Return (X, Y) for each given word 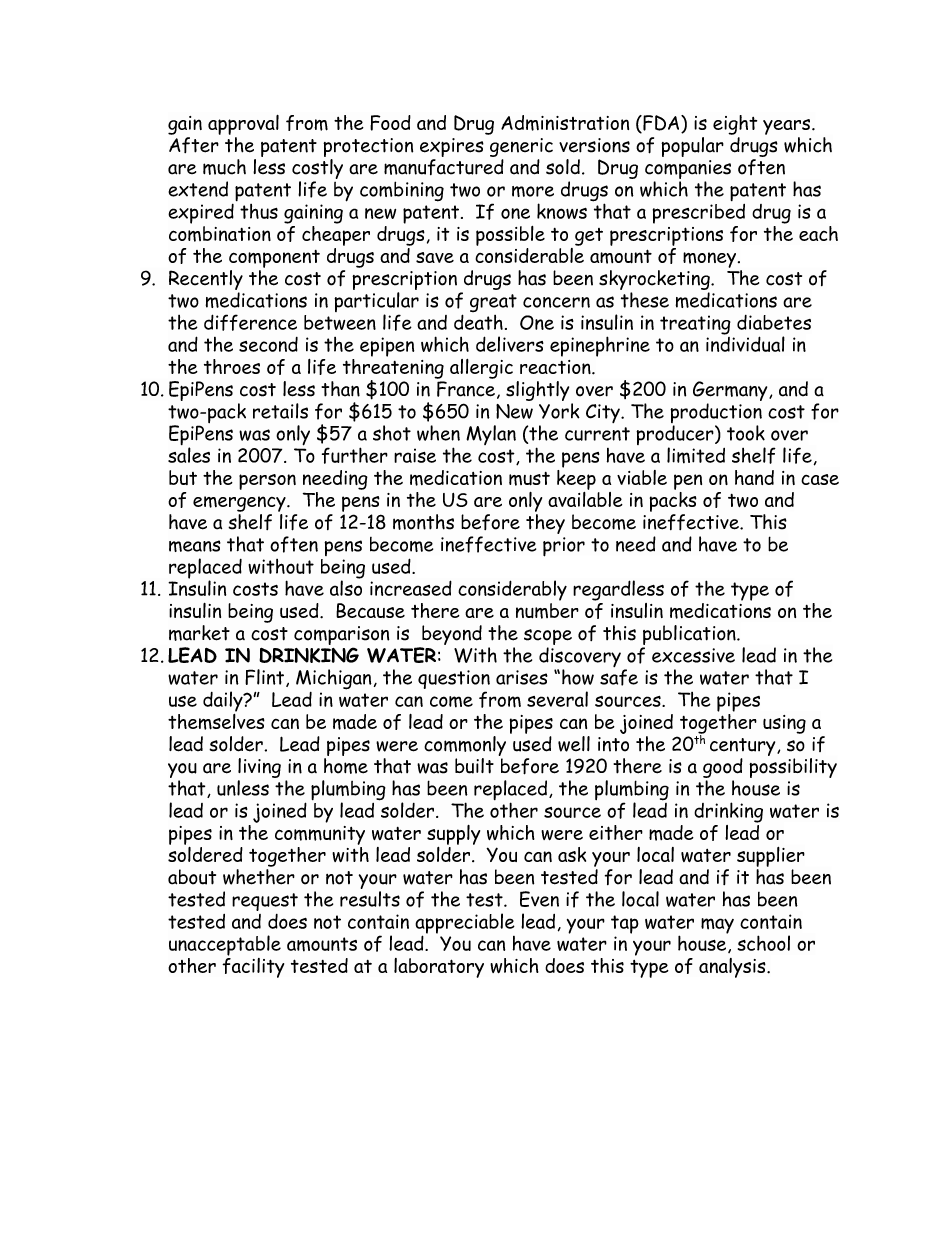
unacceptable (225, 945)
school (764, 943)
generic (521, 147)
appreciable (465, 924)
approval (243, 125)
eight (735, 125)
